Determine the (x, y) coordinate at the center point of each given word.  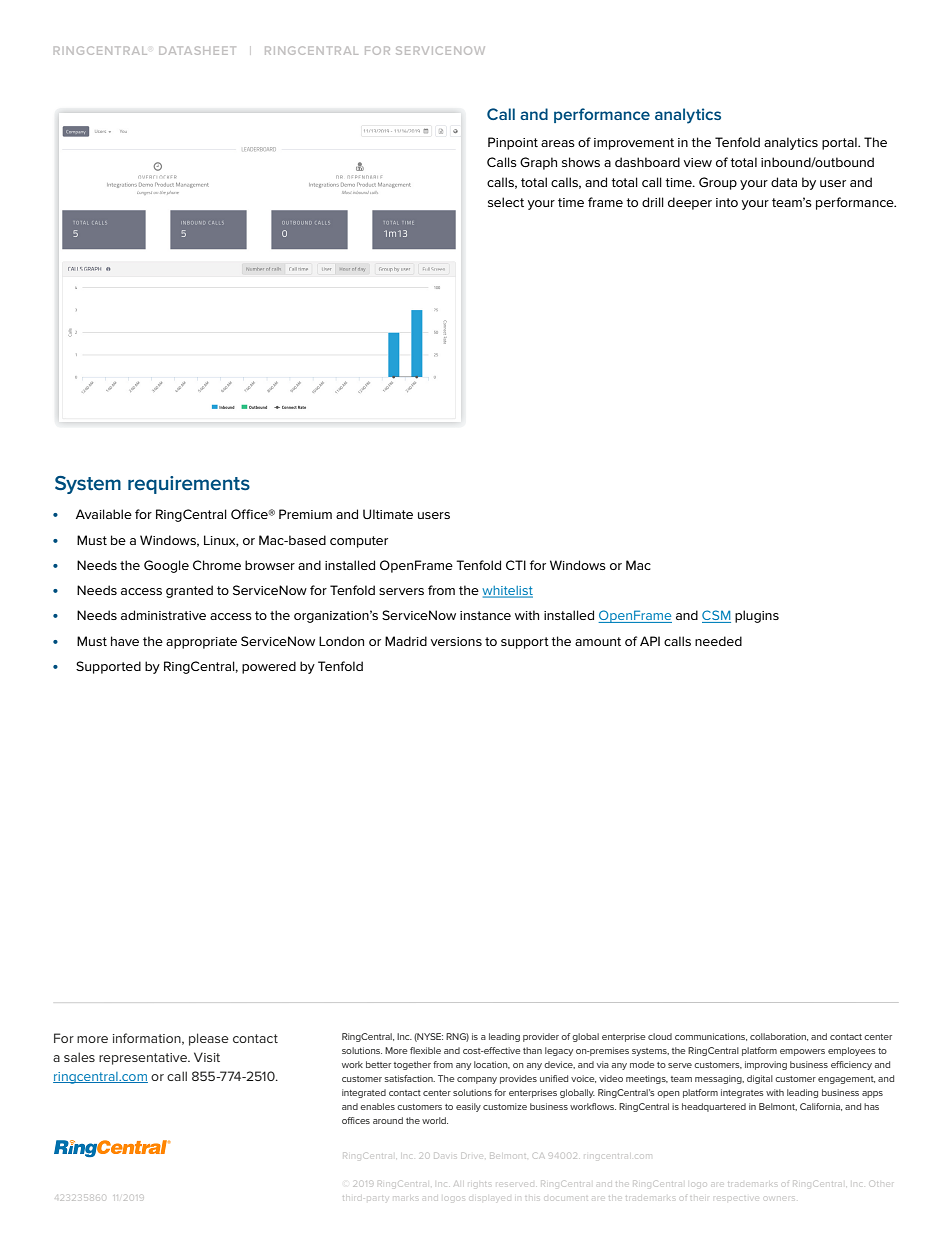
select (506, 202)
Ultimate (388, 514)
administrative (163, 615)
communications (711, 1037)
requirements (189, 485)
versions (456, 641)
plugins (757, 616)
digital (760, 1079)
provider (541, 1037)
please (209, 1039)
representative (144, 1059)
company (477, 1080)
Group (718, 183)
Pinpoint (513, 143)
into (727, 202)
